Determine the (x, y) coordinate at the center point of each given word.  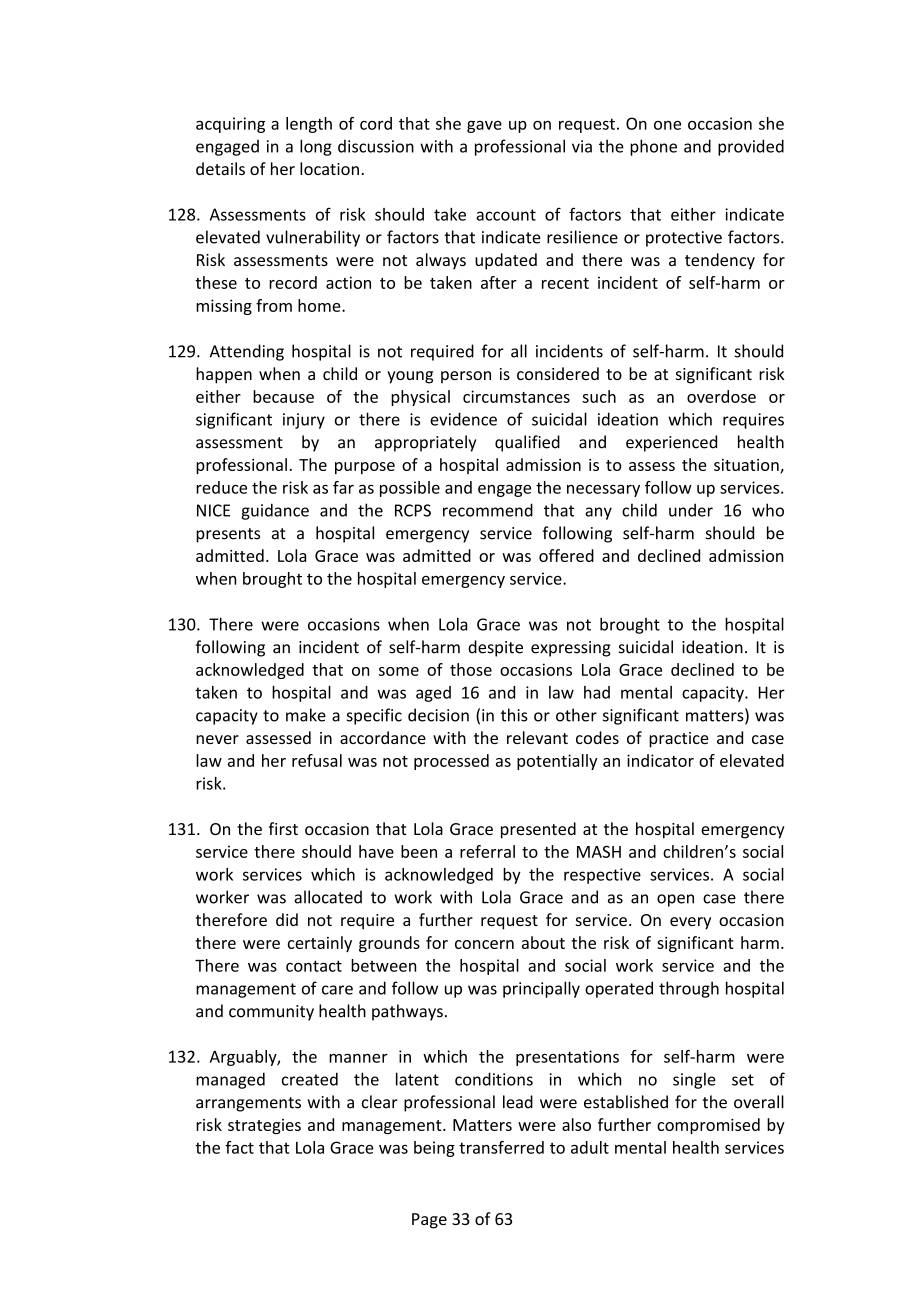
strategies (264, 1126)
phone (653, 147)
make (306, 715)
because (283, 396)
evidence (463, 419)
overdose (721, 396)
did (287, 919)
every (690, 923)
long (316, 147)
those (471, 669)
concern (484, 944)
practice (679, 740)
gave (484, 127)
